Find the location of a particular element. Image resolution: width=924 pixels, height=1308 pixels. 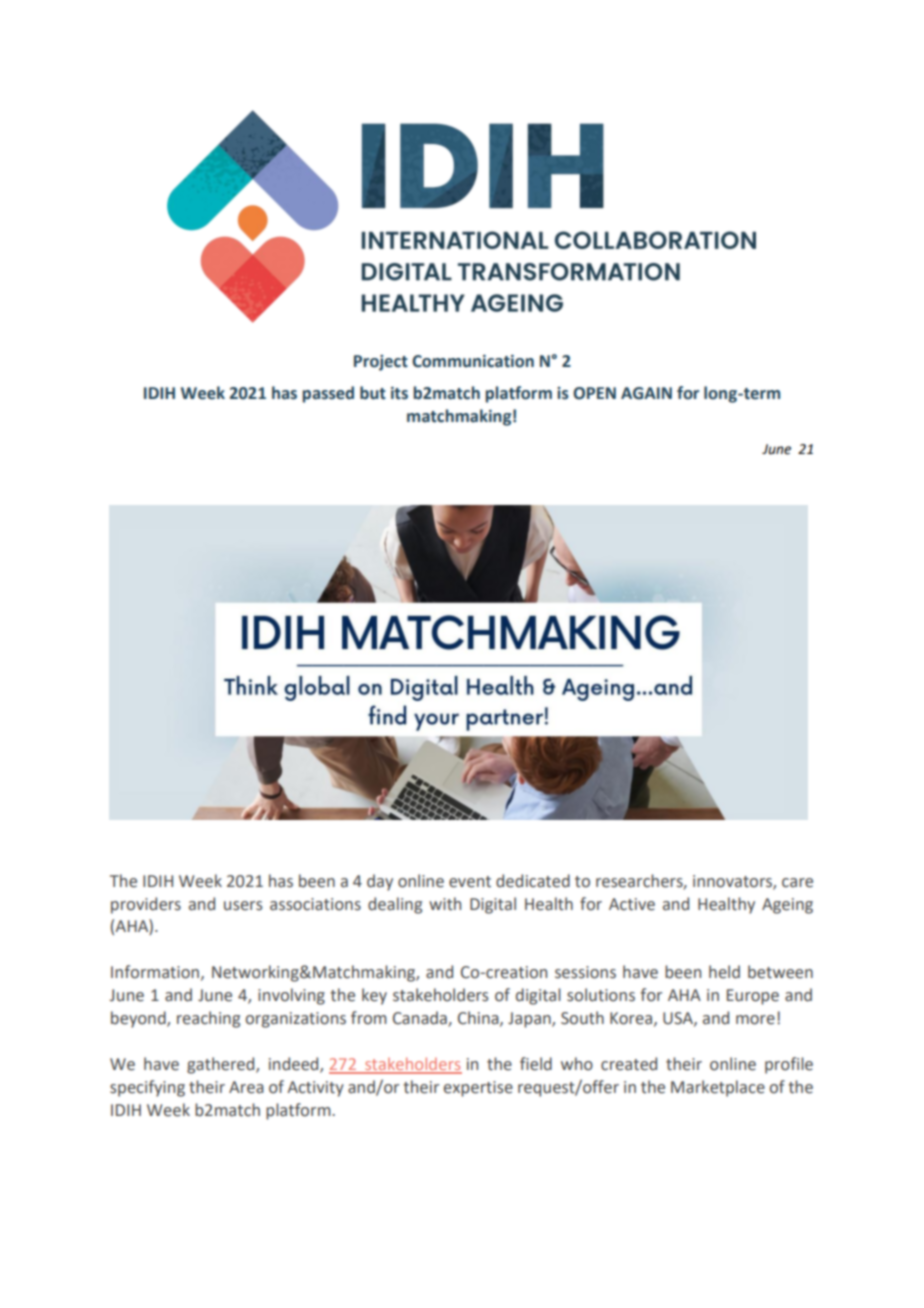

users is located at coordinates (243, 906).
